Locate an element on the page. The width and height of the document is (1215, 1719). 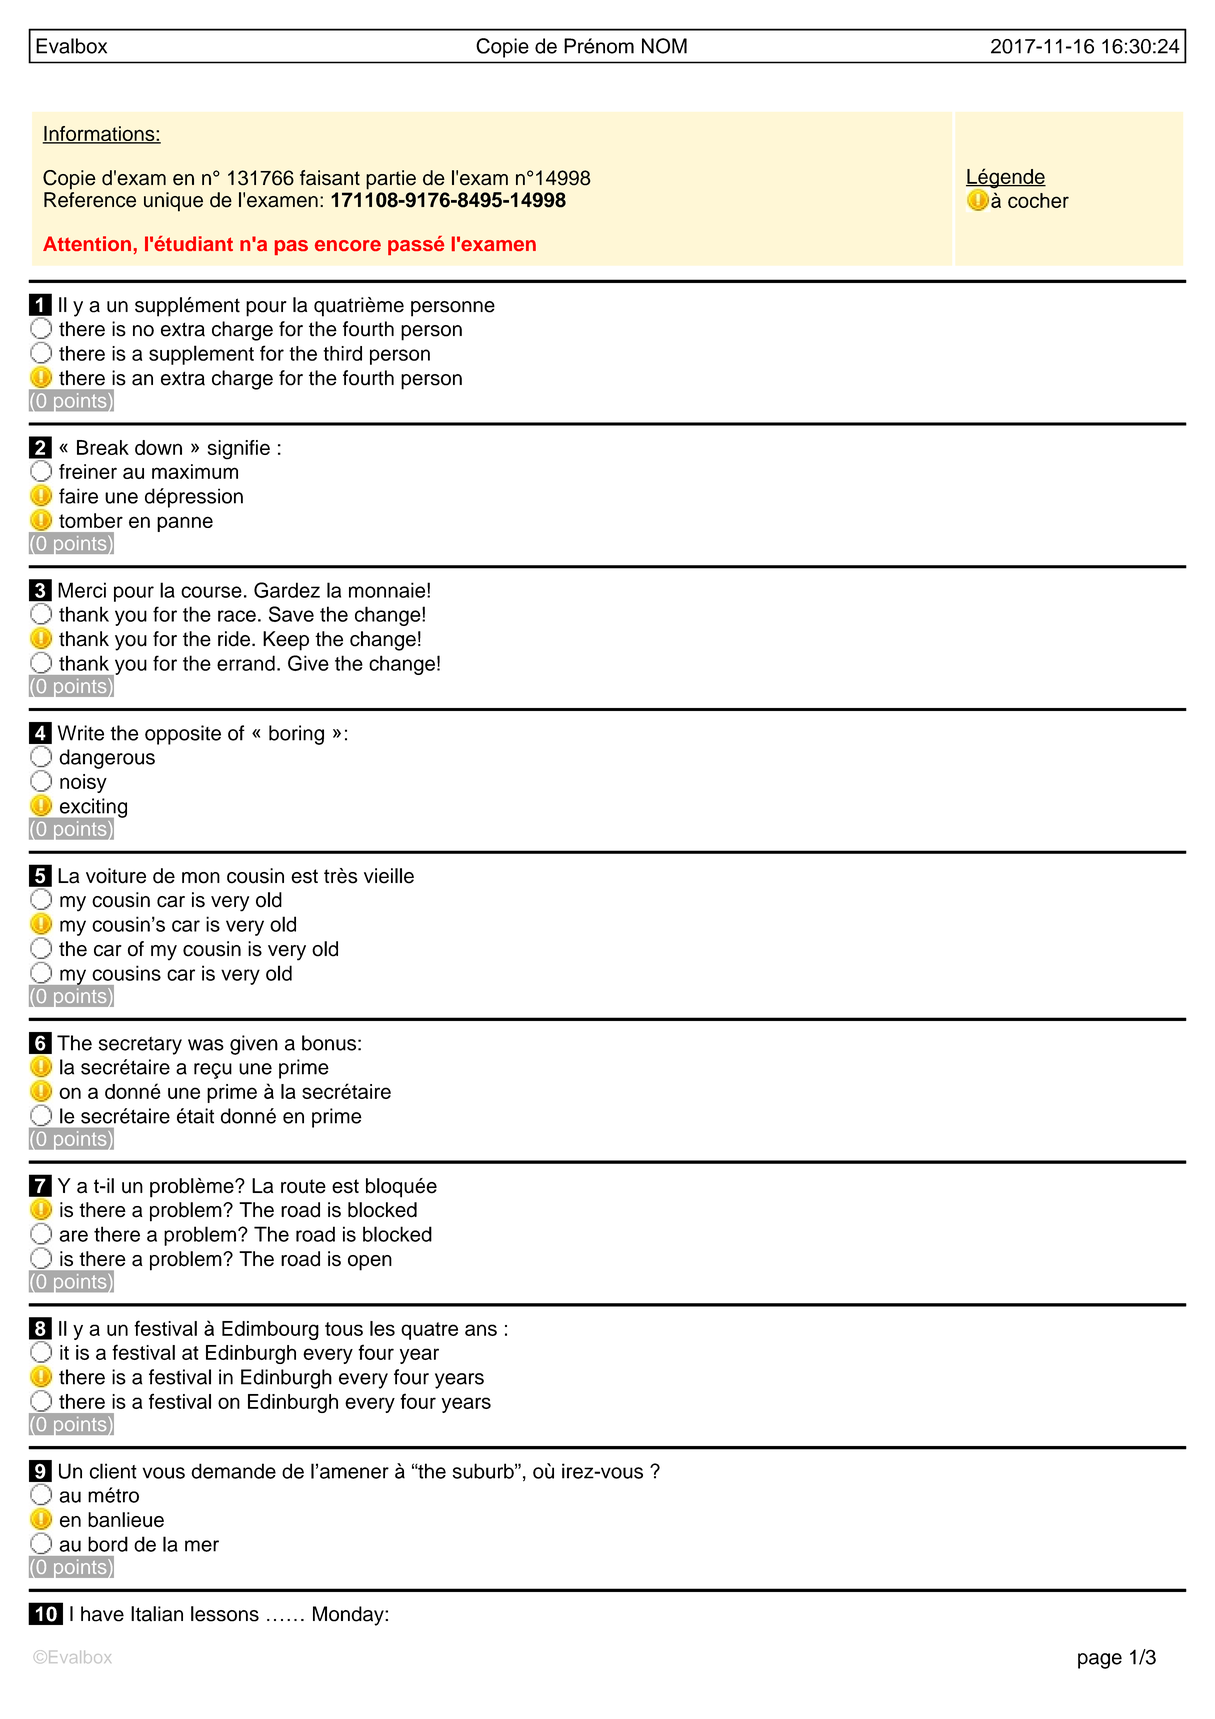
encore is located at coordinates (348, 245).
